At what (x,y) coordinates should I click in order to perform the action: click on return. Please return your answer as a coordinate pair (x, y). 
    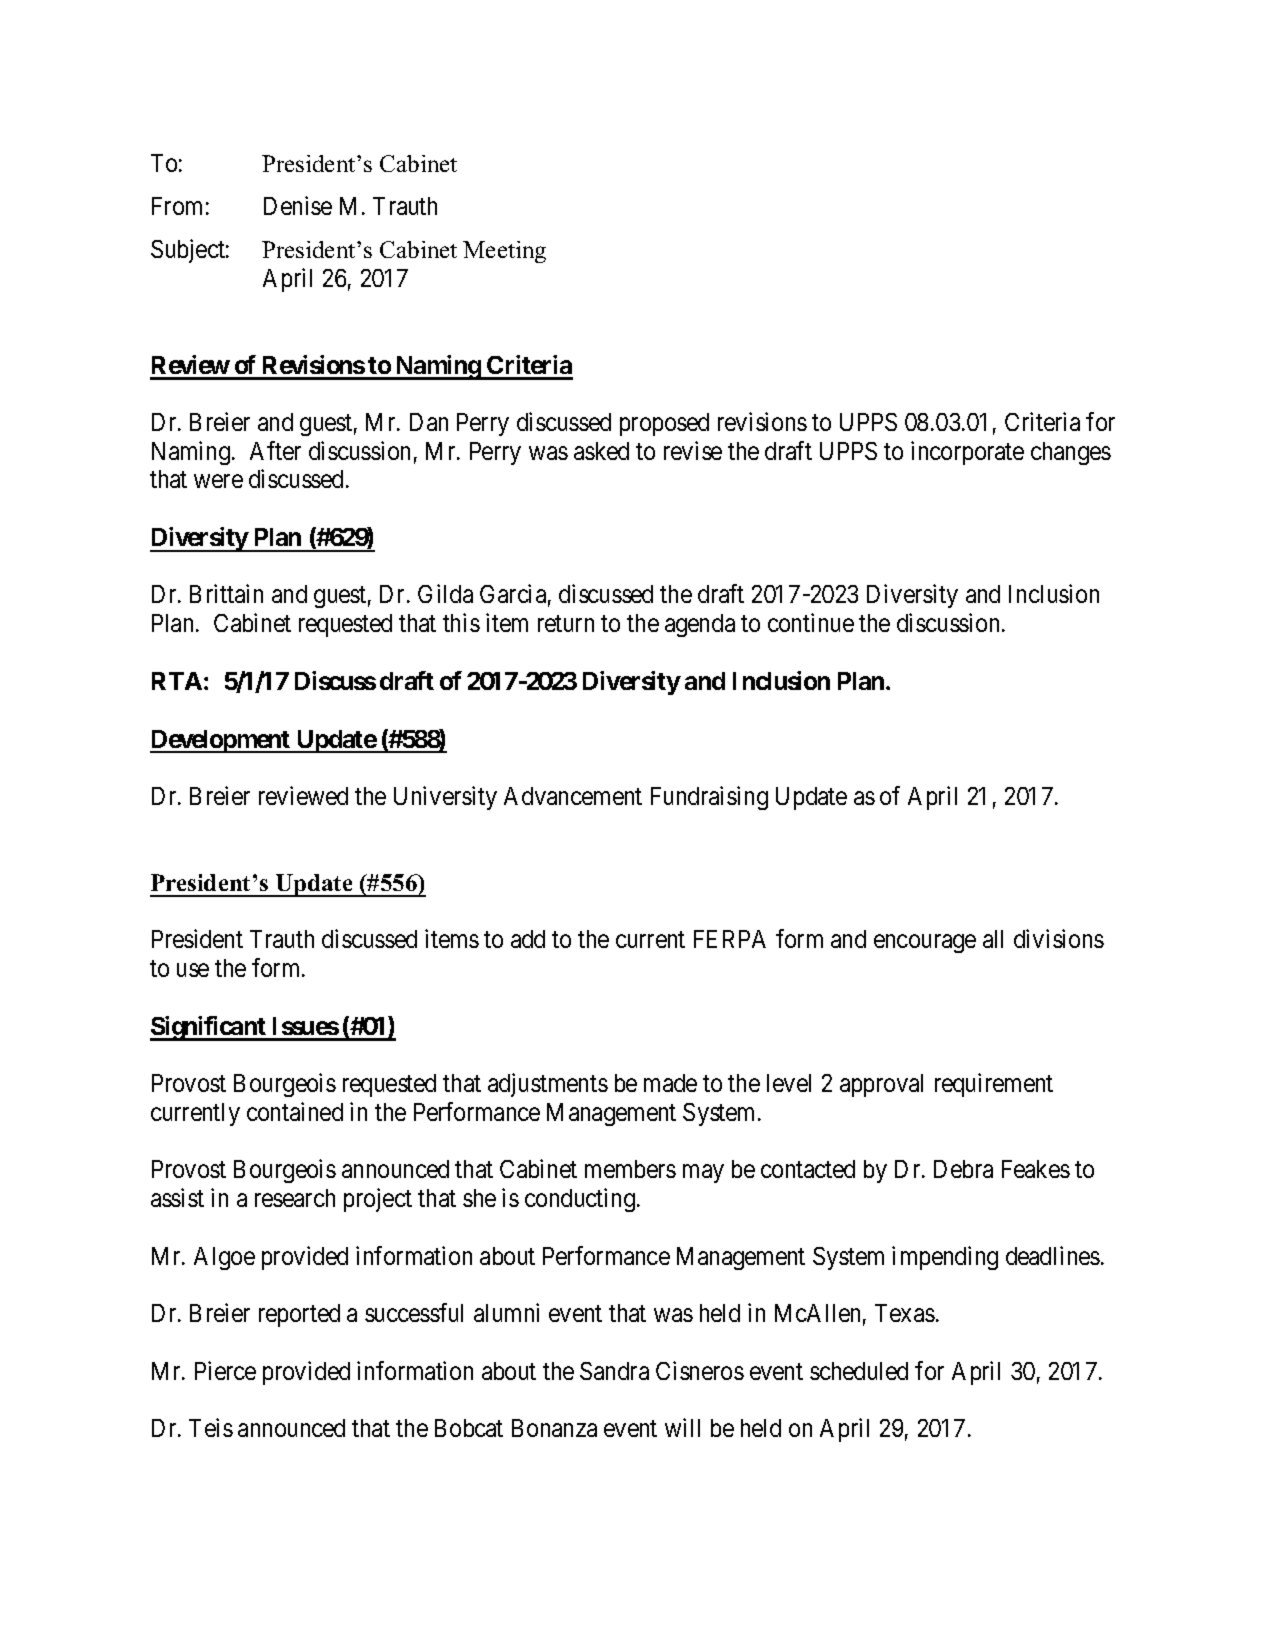
    Looking at the image, I should click on (566, 624).
